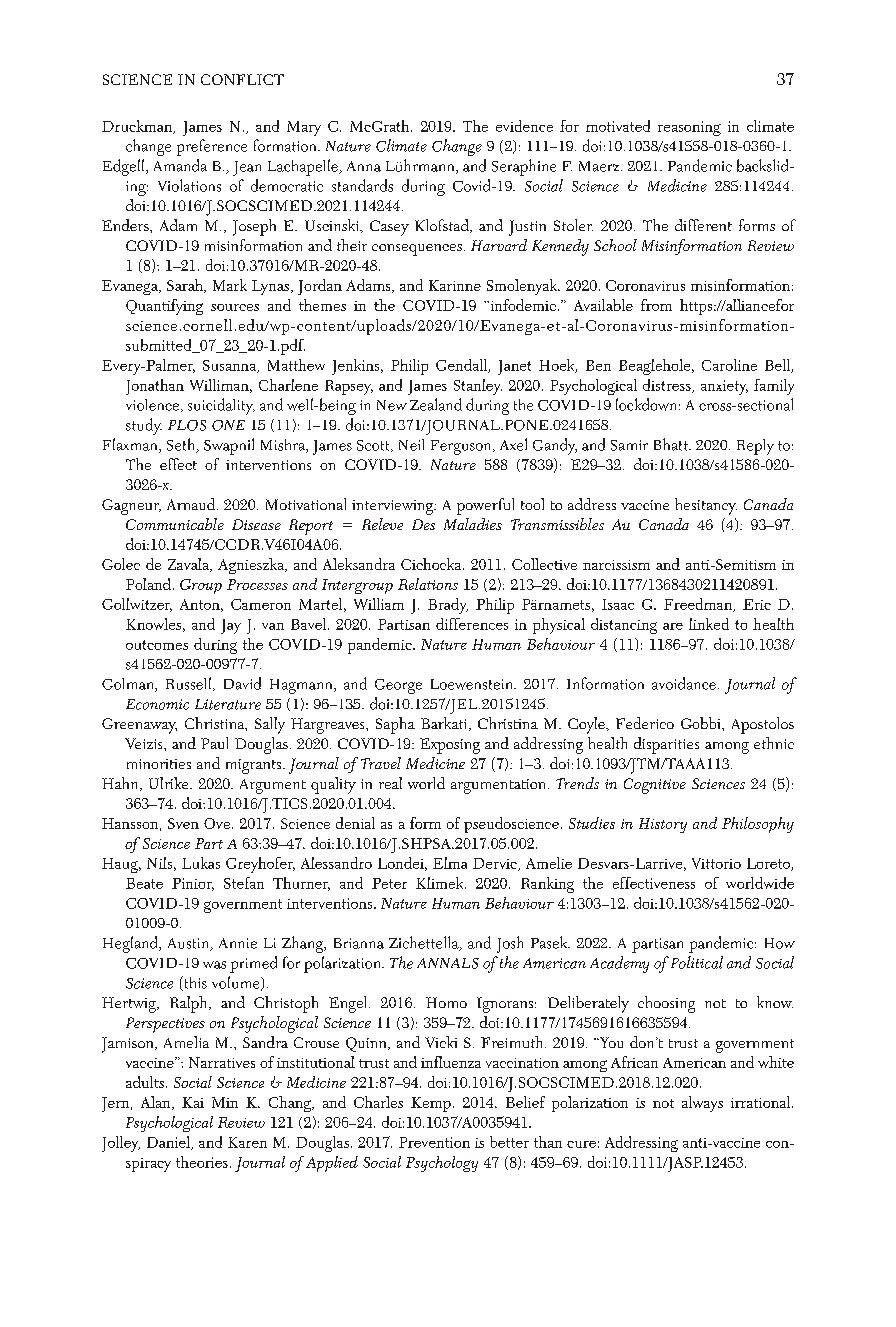 The image size is (896, 1327). I want to click on preference, so click(212, 147).
